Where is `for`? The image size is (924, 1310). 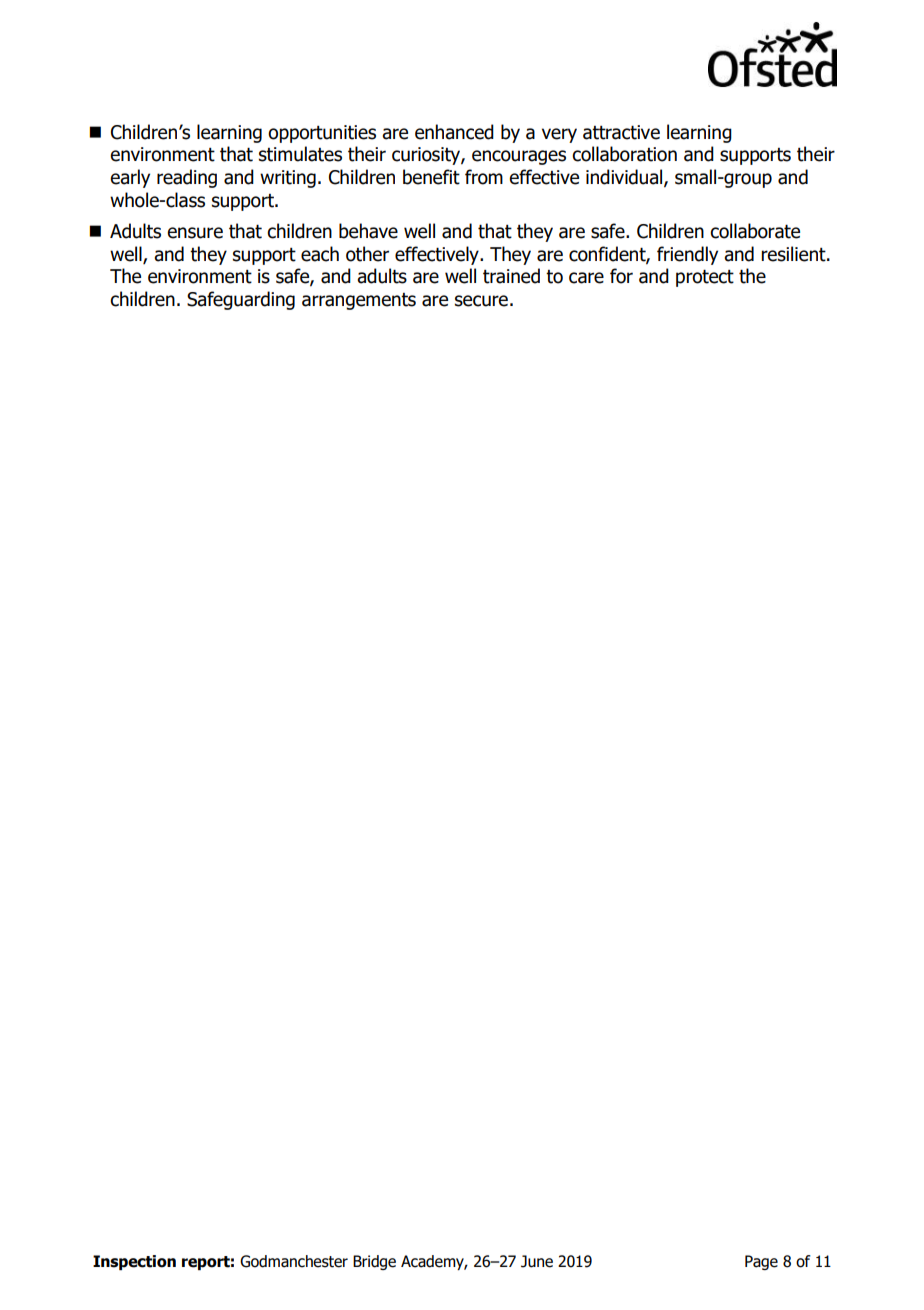 for is located at coordinates (621, 276).
